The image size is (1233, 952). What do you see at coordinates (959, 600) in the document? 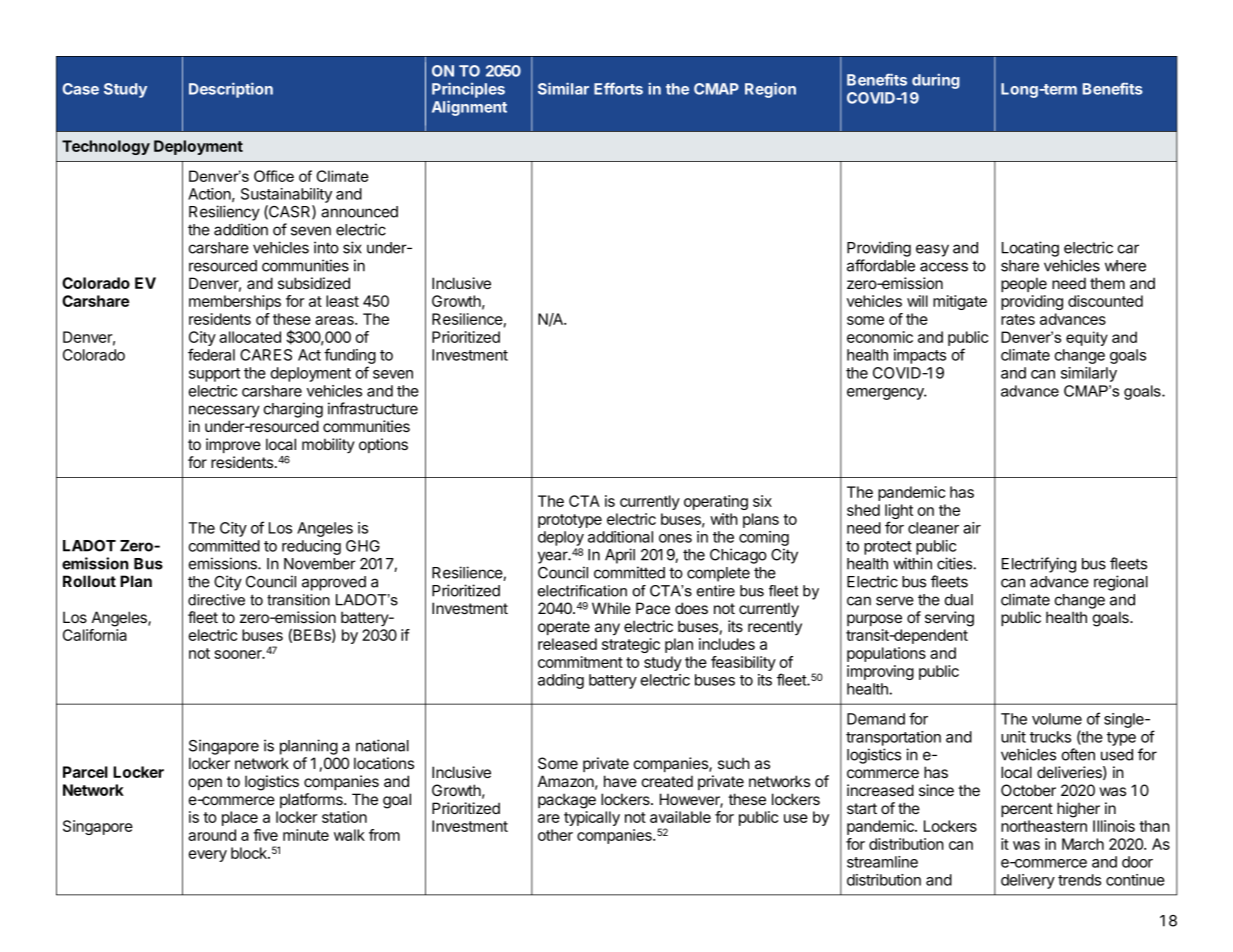
I see `dual` at bounding box center [959, 600].
